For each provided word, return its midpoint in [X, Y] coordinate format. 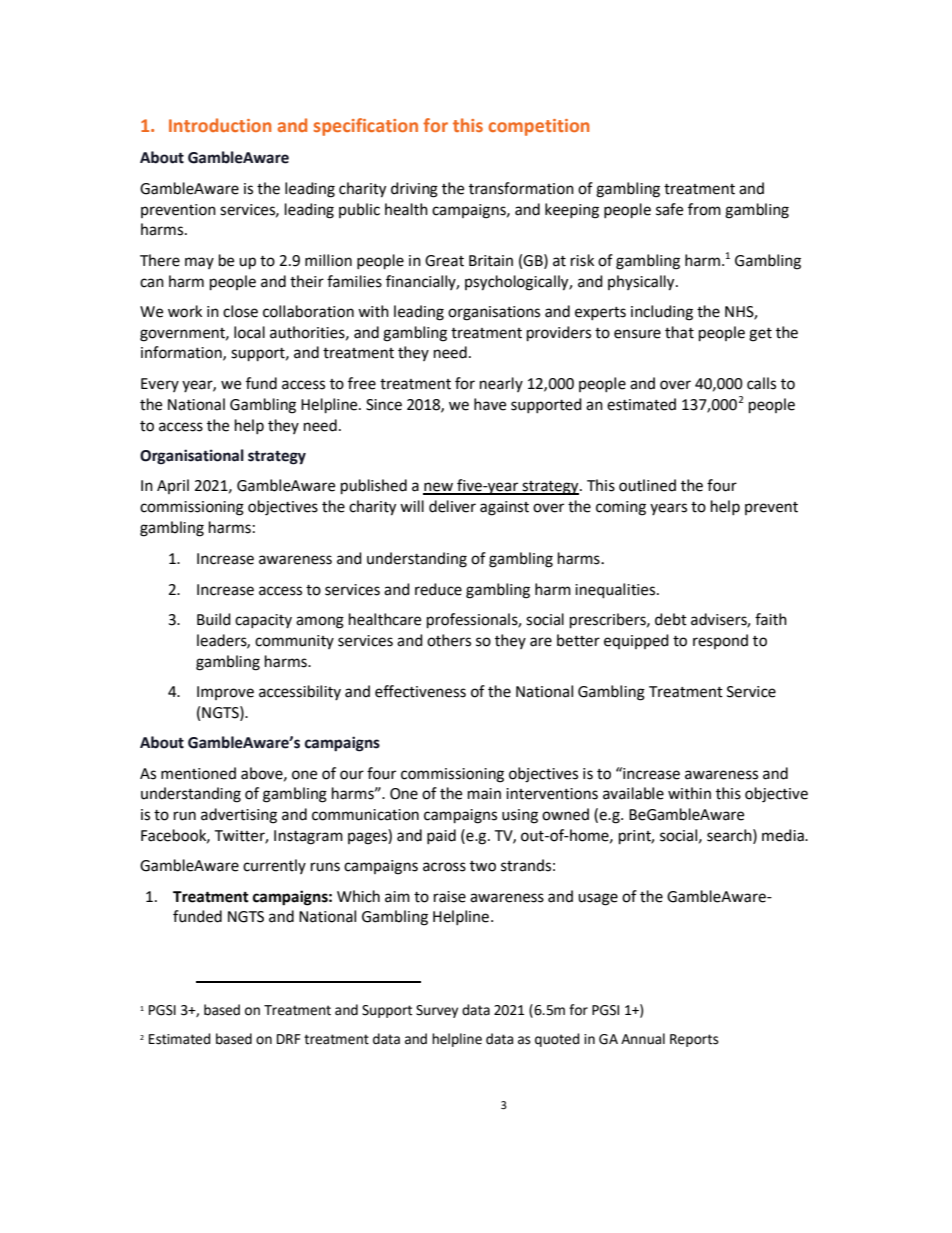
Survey [437, 1011]
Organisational [192, 457]
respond [720, 641]
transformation [521, 188]
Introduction [220, 125]
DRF [289, 1039]
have [490, 404]
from [704, 209]
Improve [225, 693]
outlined [647, 485]
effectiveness [420, 691]
